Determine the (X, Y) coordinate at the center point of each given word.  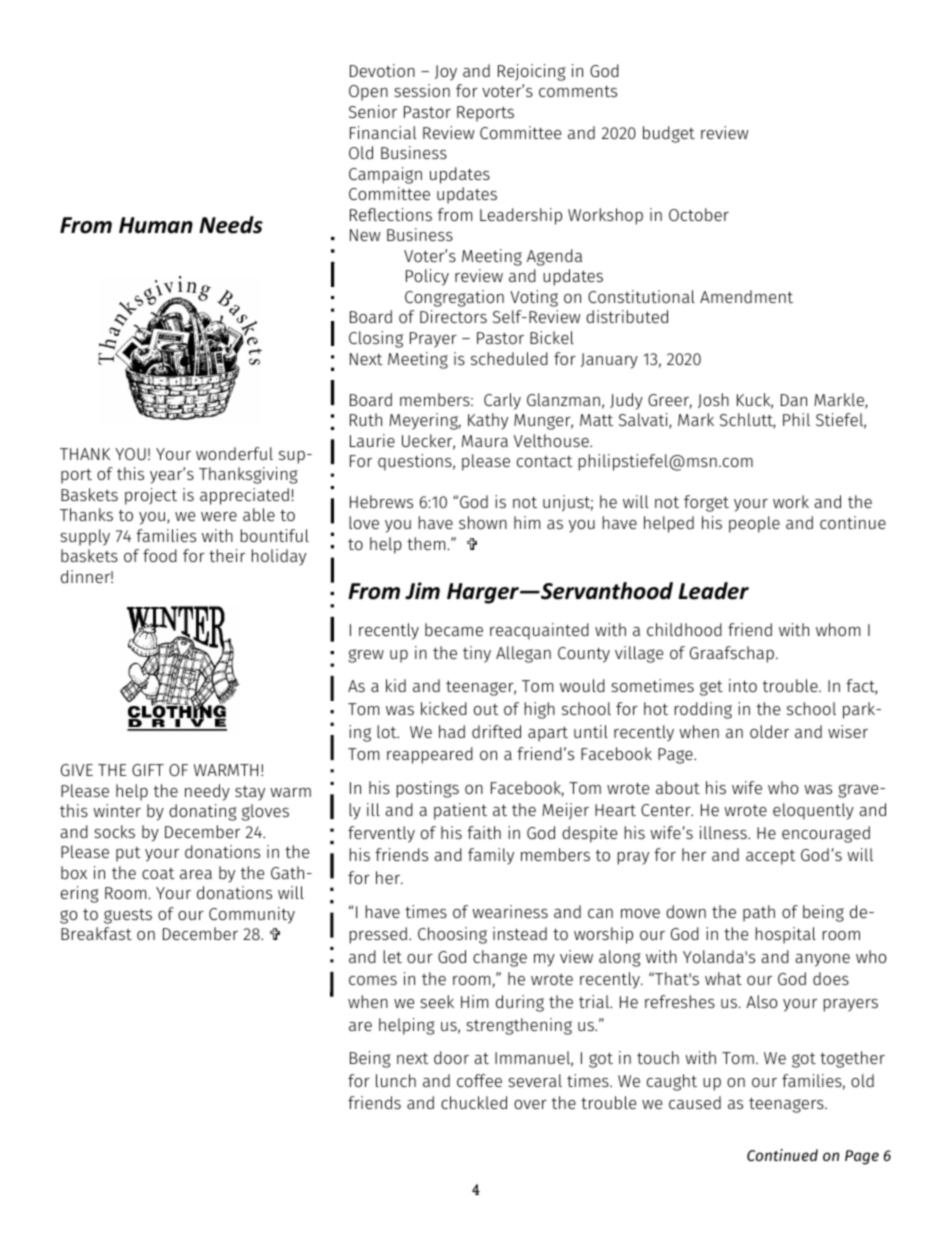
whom (838, 629)
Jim (422, 591)
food (160, 555)
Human (156, 225)
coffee (479, 1080)
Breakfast (96, 933)
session (422, 90)
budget (669, 134)
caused (695, 1102)
